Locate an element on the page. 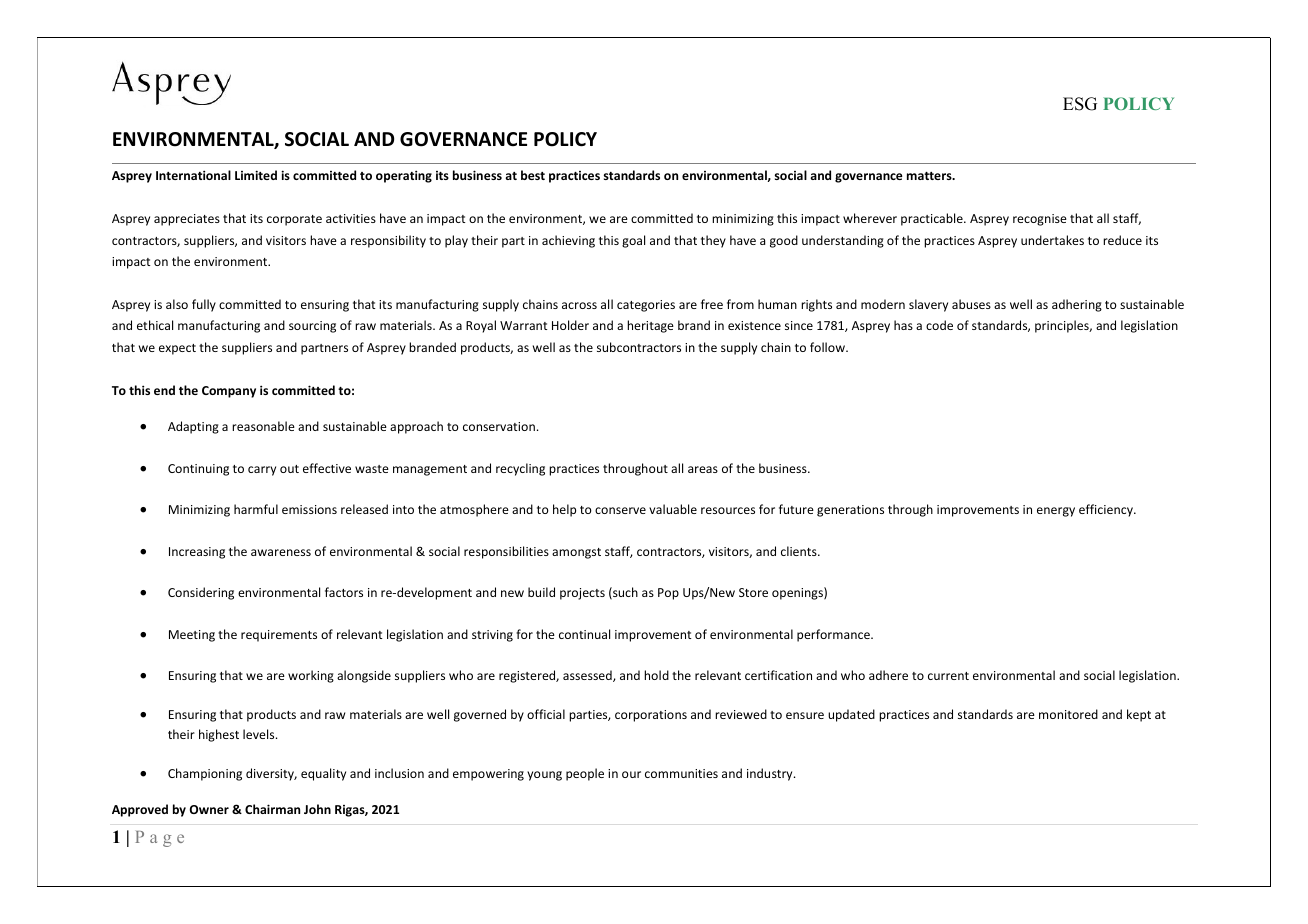 The image size is (1308, 924). best is located at coordinates (533, 175).
